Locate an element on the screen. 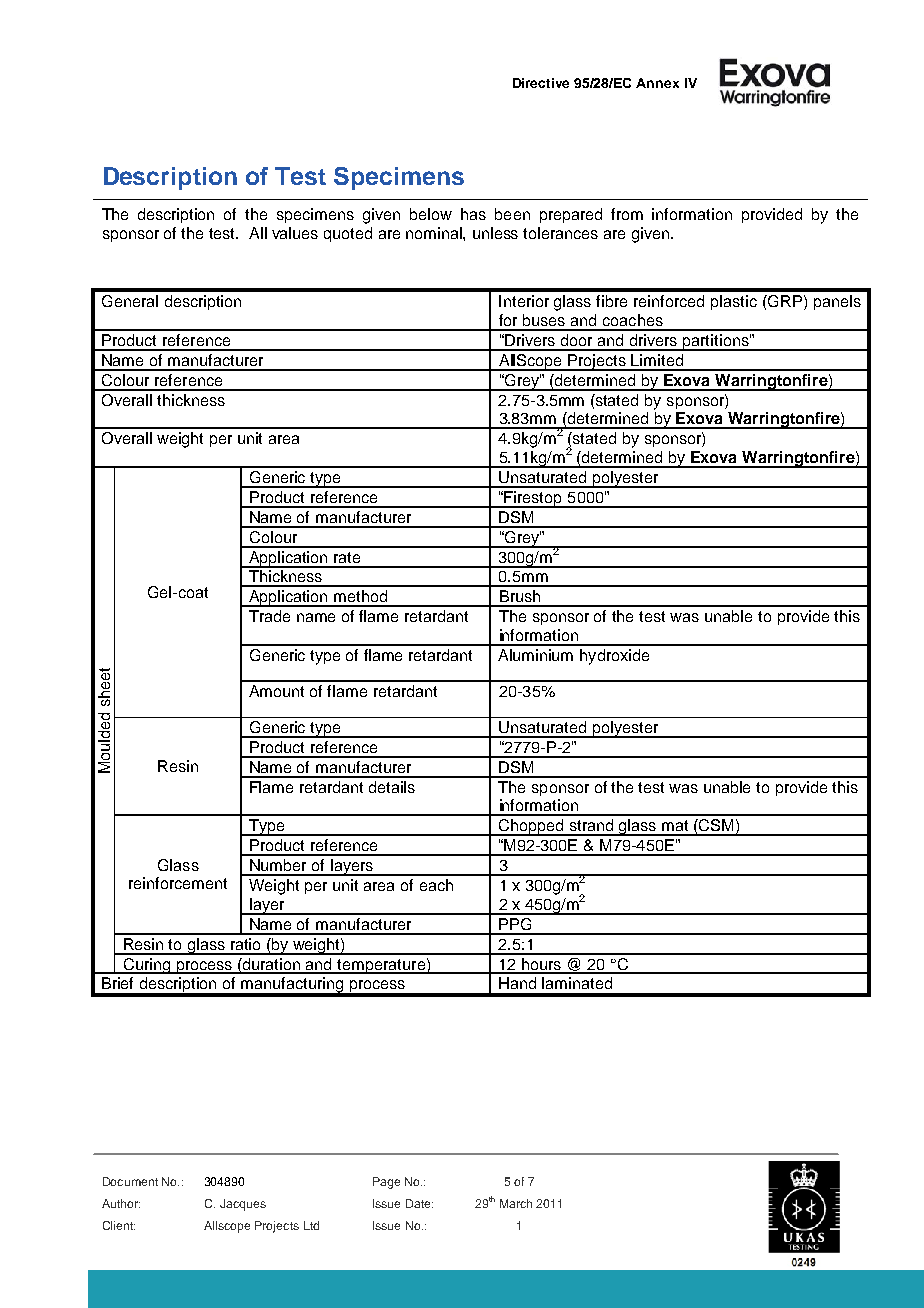 The image size is (924, 1308). Aluminium is located at coordinates (535, 655).
